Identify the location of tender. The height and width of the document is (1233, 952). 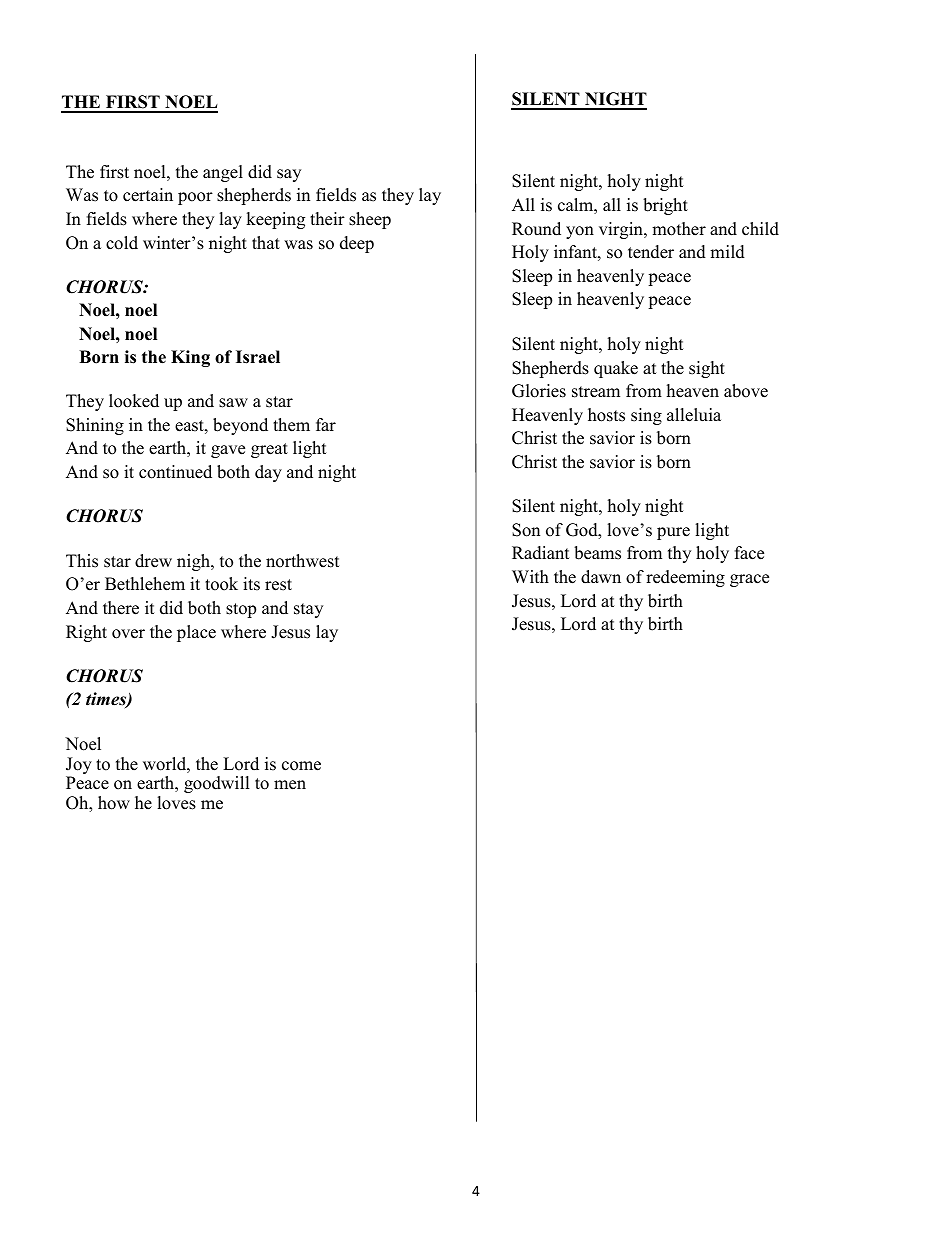
(651, 252).
